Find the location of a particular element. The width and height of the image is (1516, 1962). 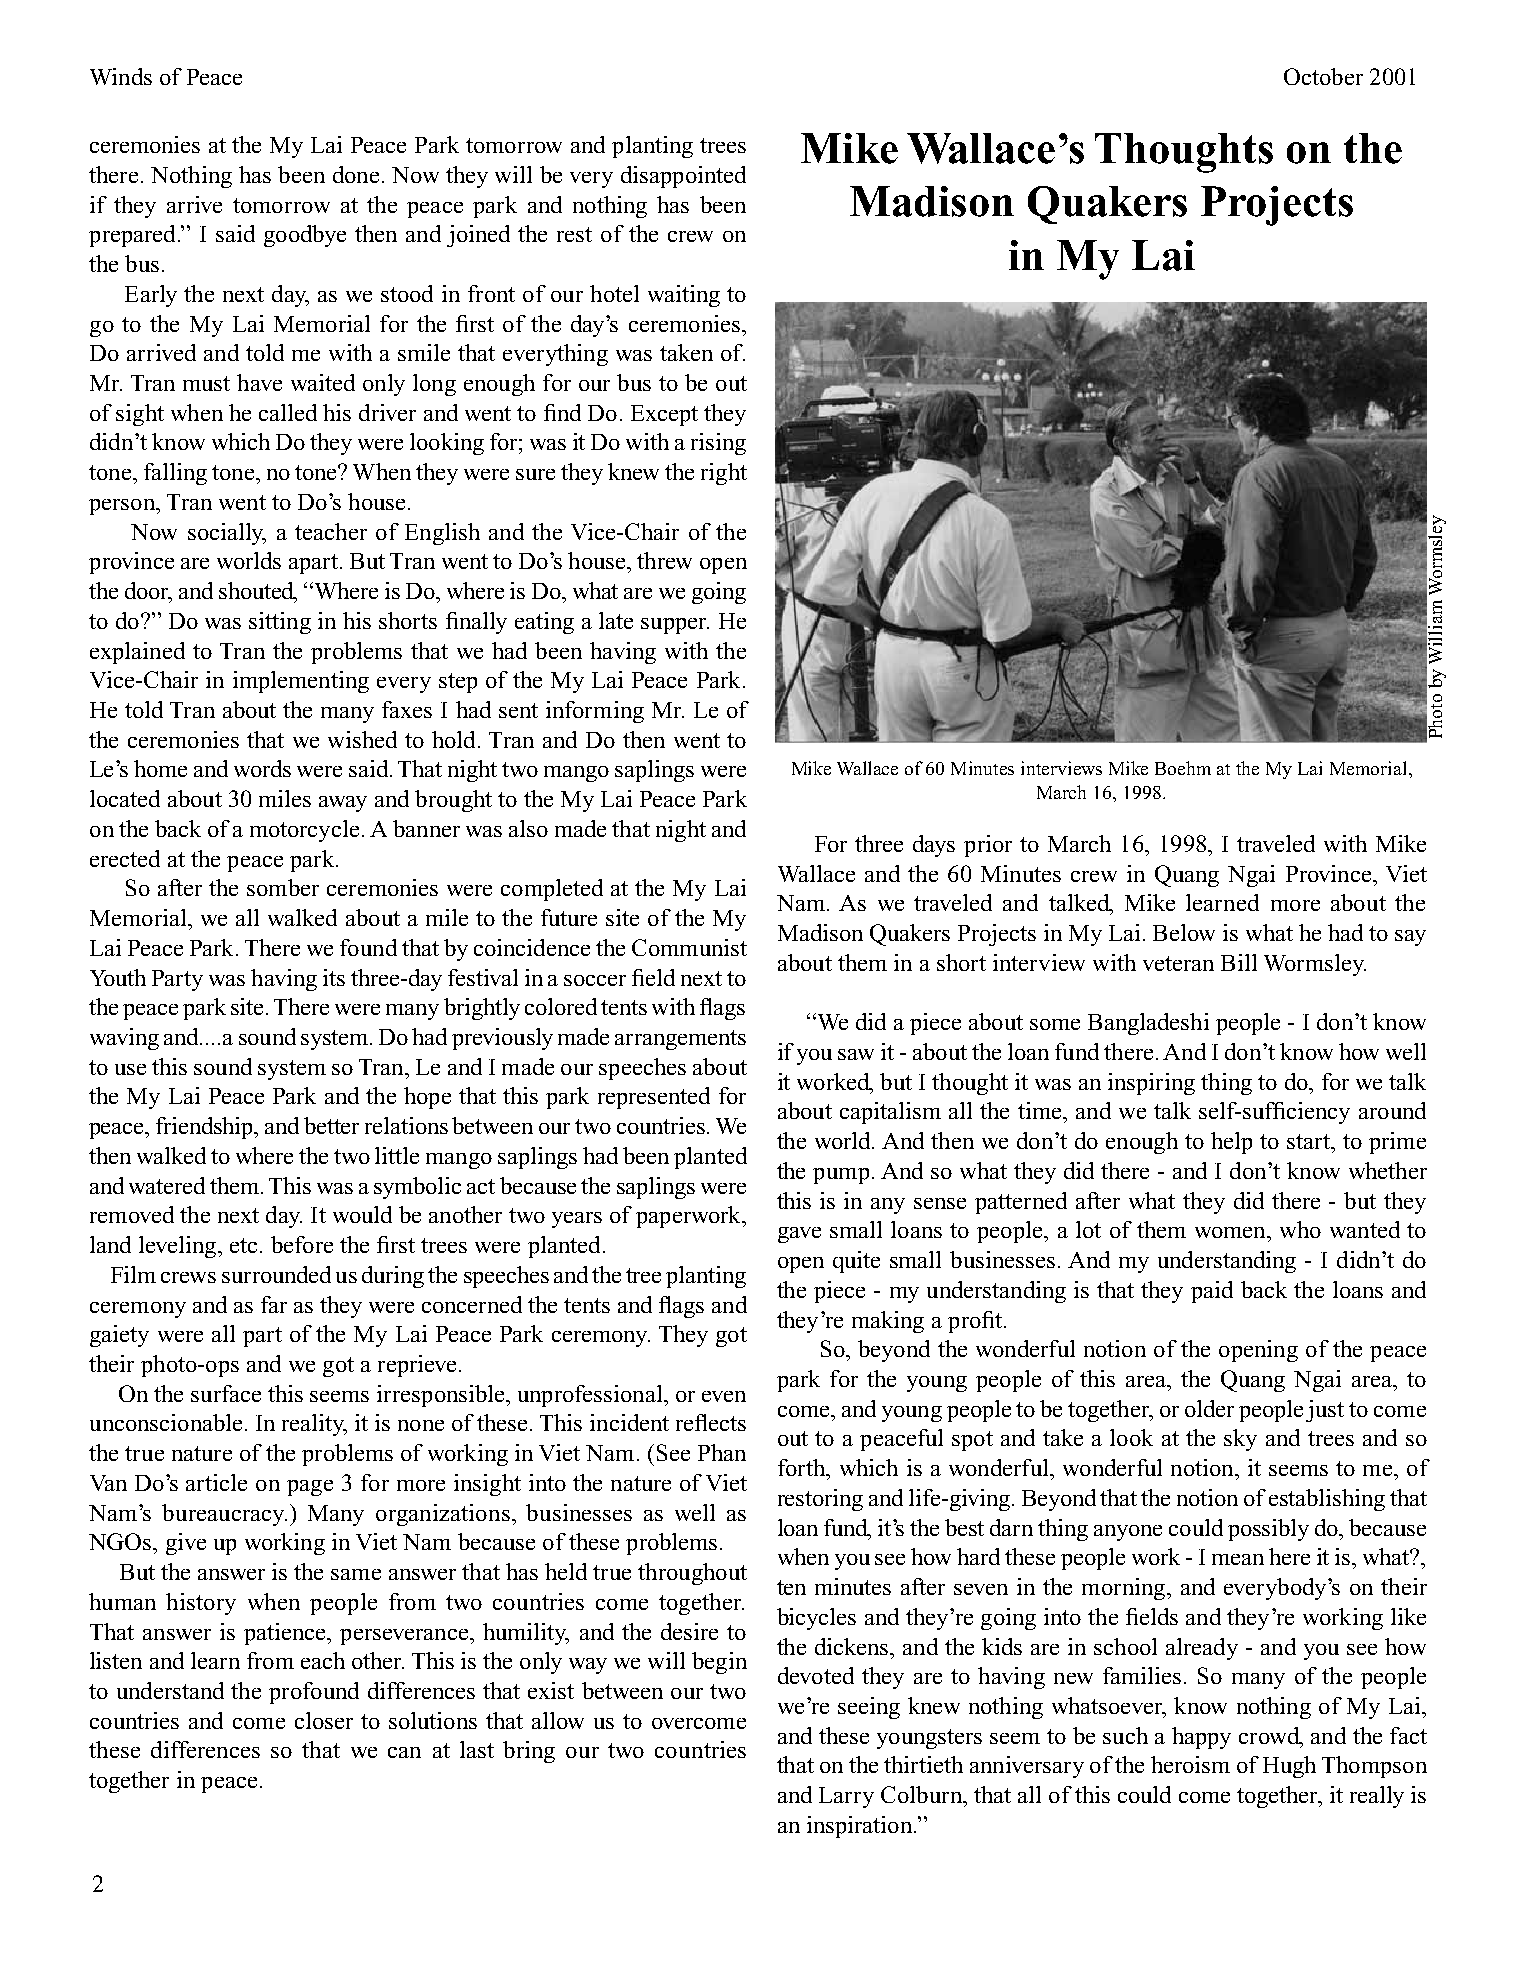

disappointed is located at coordinates (683, 177).
